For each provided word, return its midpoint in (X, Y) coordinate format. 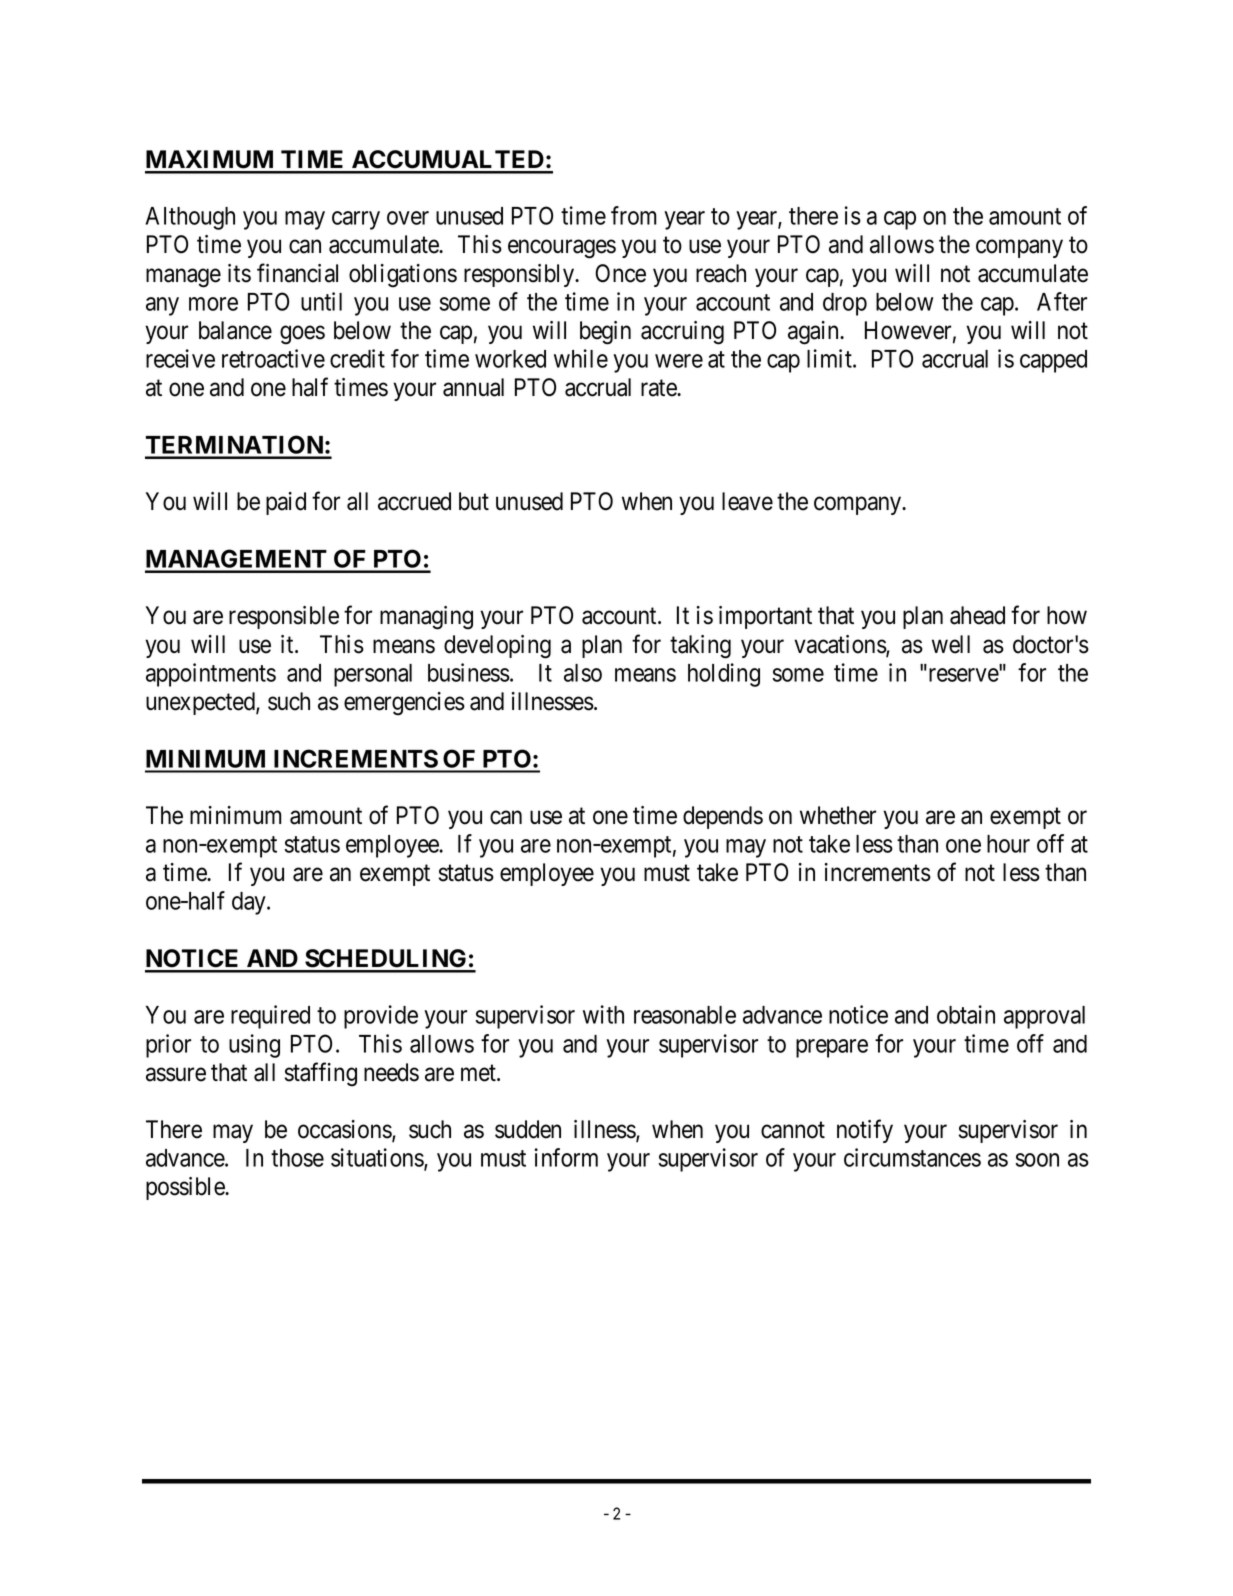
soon (1037, 1160)
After (1062, 301)
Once (620, 273)
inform (566, 1157)
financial (297, 273)
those (297, 1158)
